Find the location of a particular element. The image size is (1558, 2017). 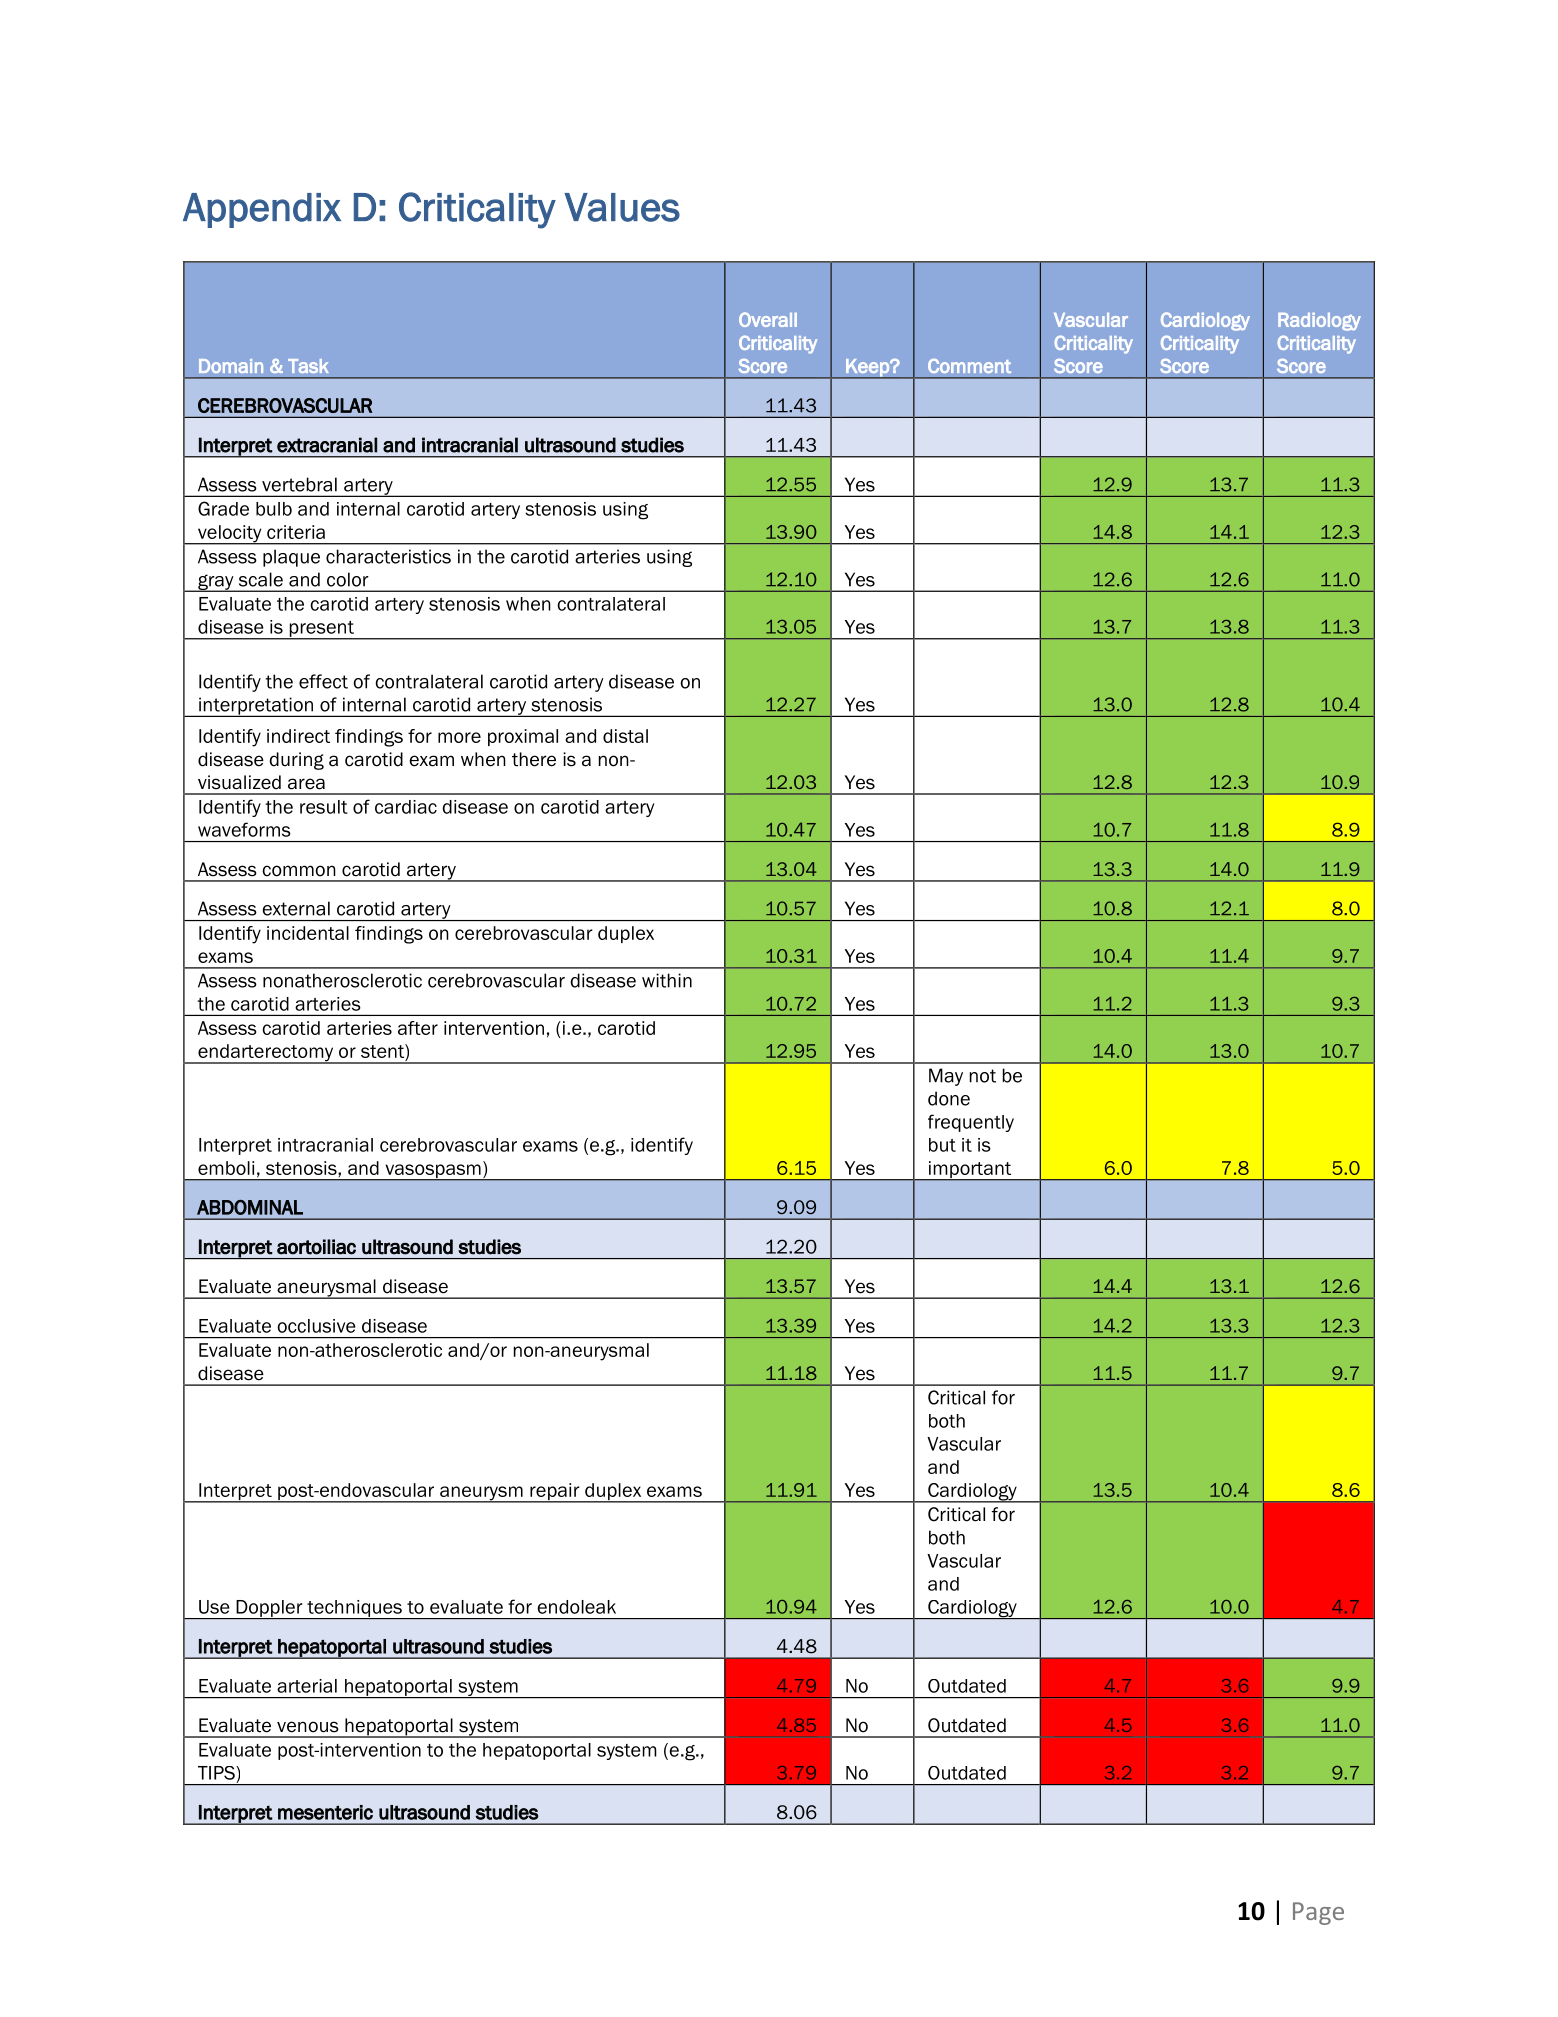

Radiology is located at coordinates (1319, 322).
